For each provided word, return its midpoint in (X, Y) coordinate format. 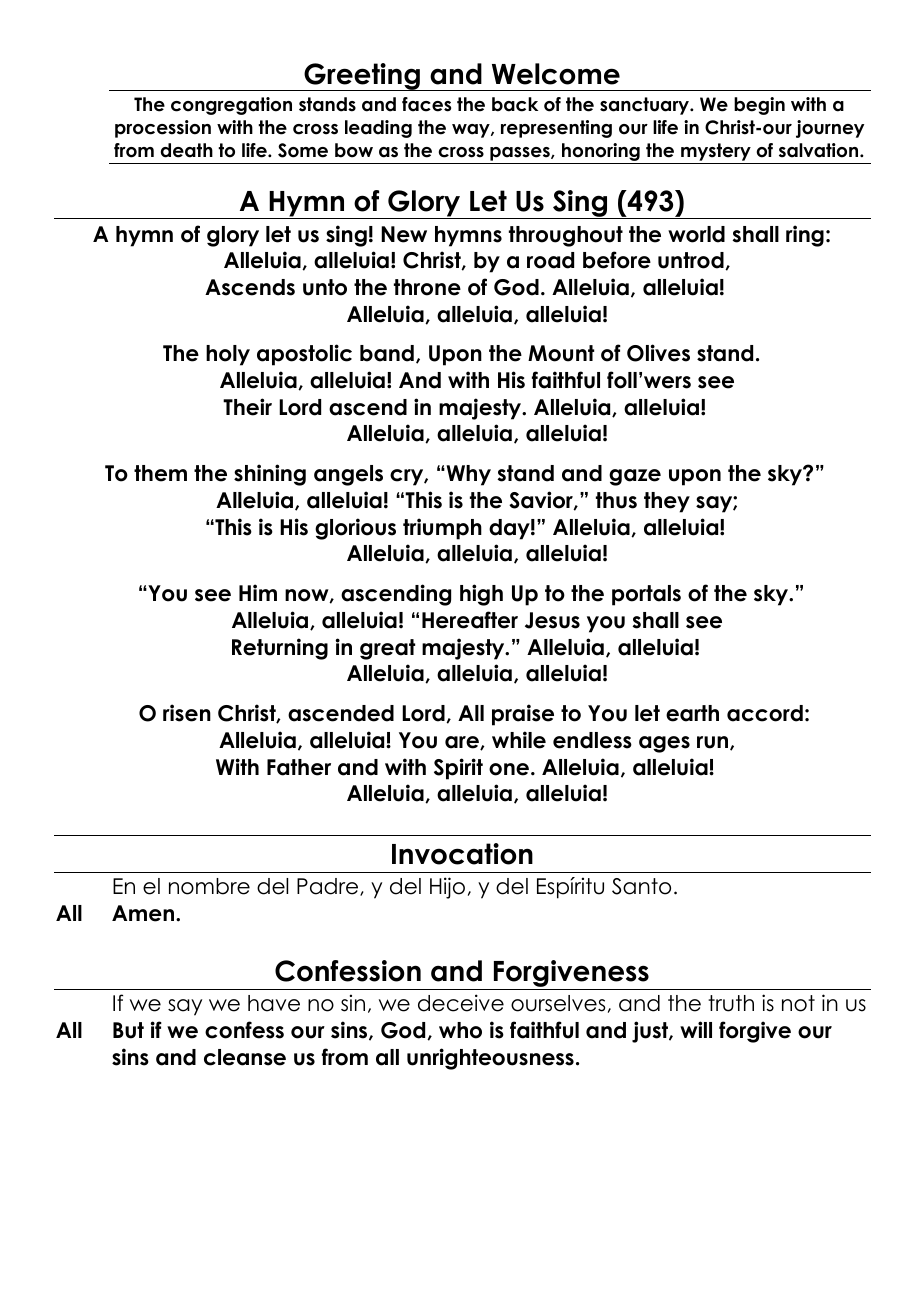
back (515, 104)
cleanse (245, 1057)
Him (258, 592)
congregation (231, 106)
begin (759, 106)
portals (646, 595)
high (481, 595)
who (460, 1030)
